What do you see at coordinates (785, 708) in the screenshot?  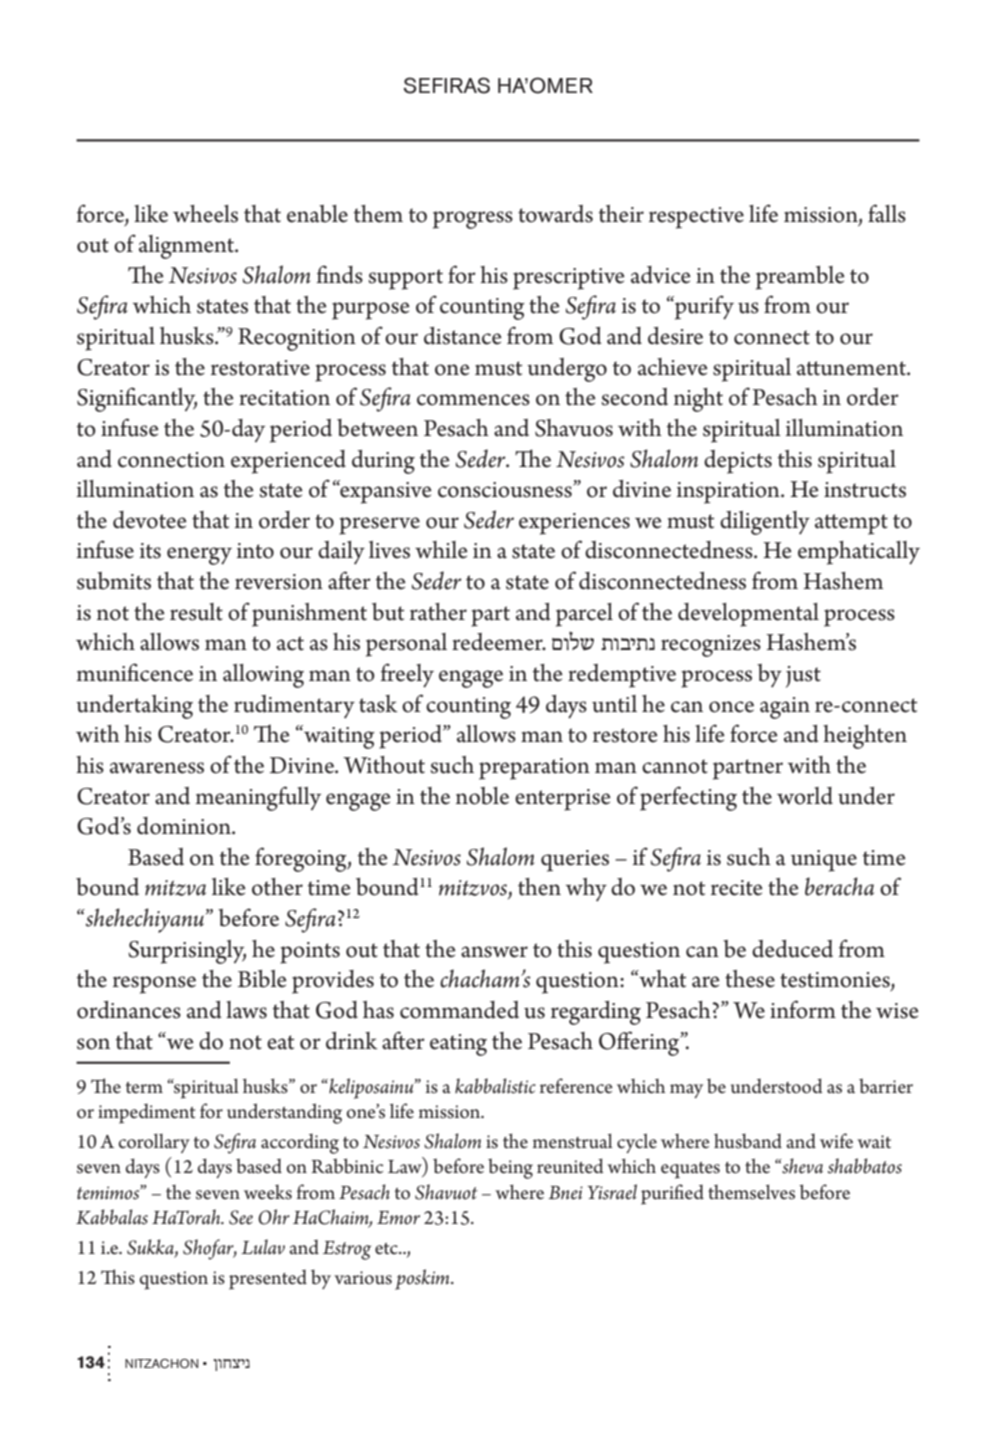 I see `again` at bounding box center [785, 708].
